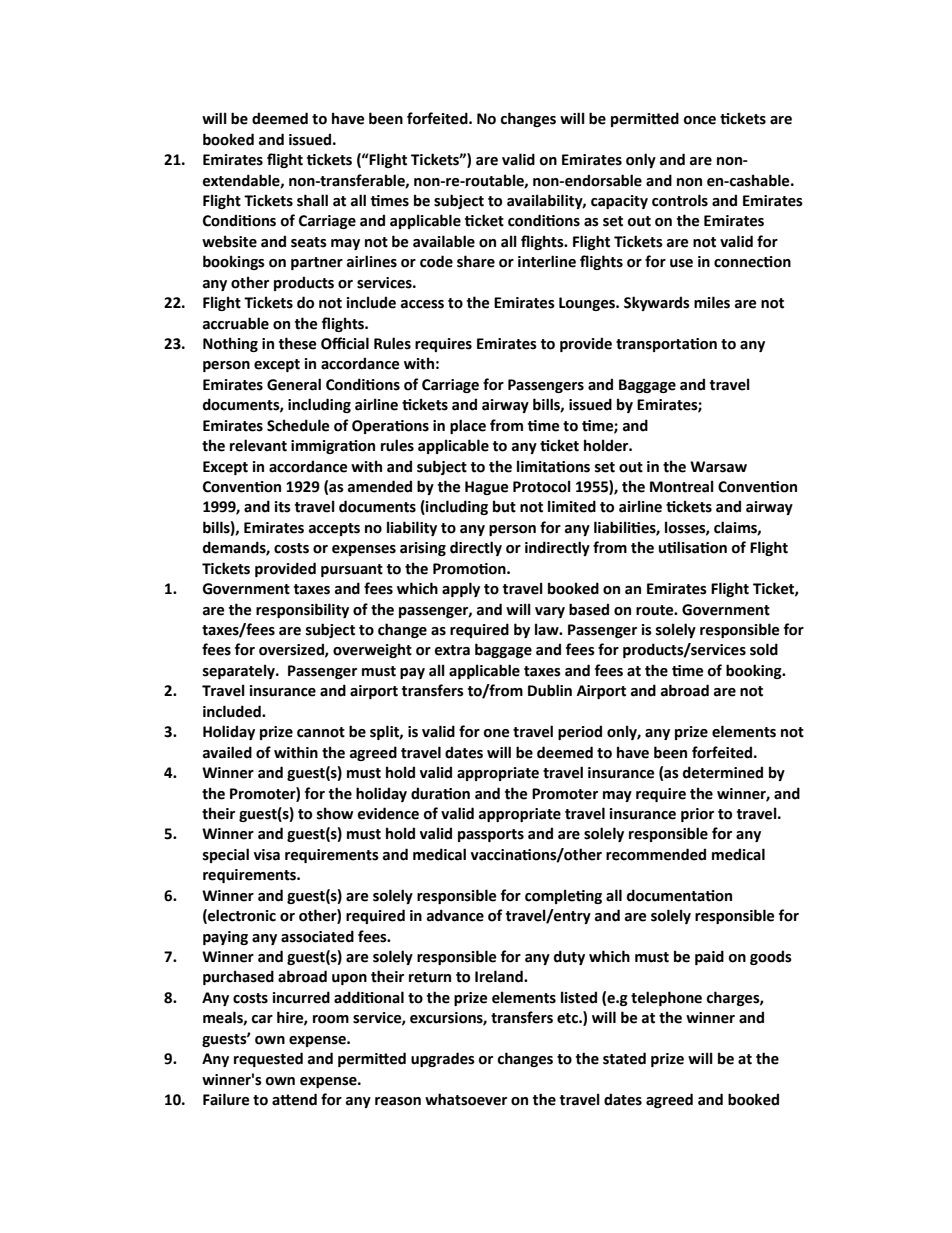  I want to click on shall, so click(312, 200).
